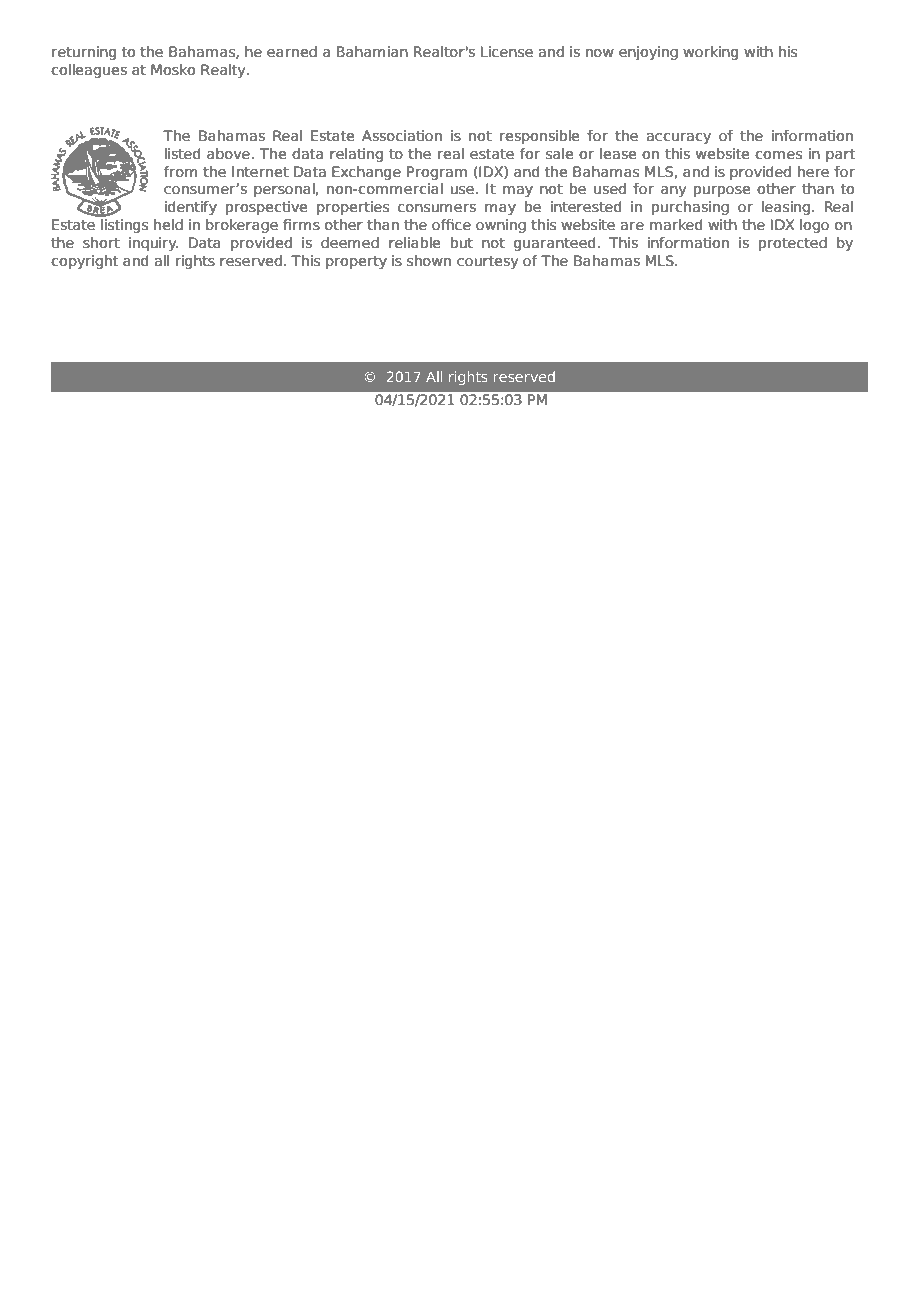  What do you see at coordinates (507, 52) in the page?
I see `License` at bounding box center [507, 52].
